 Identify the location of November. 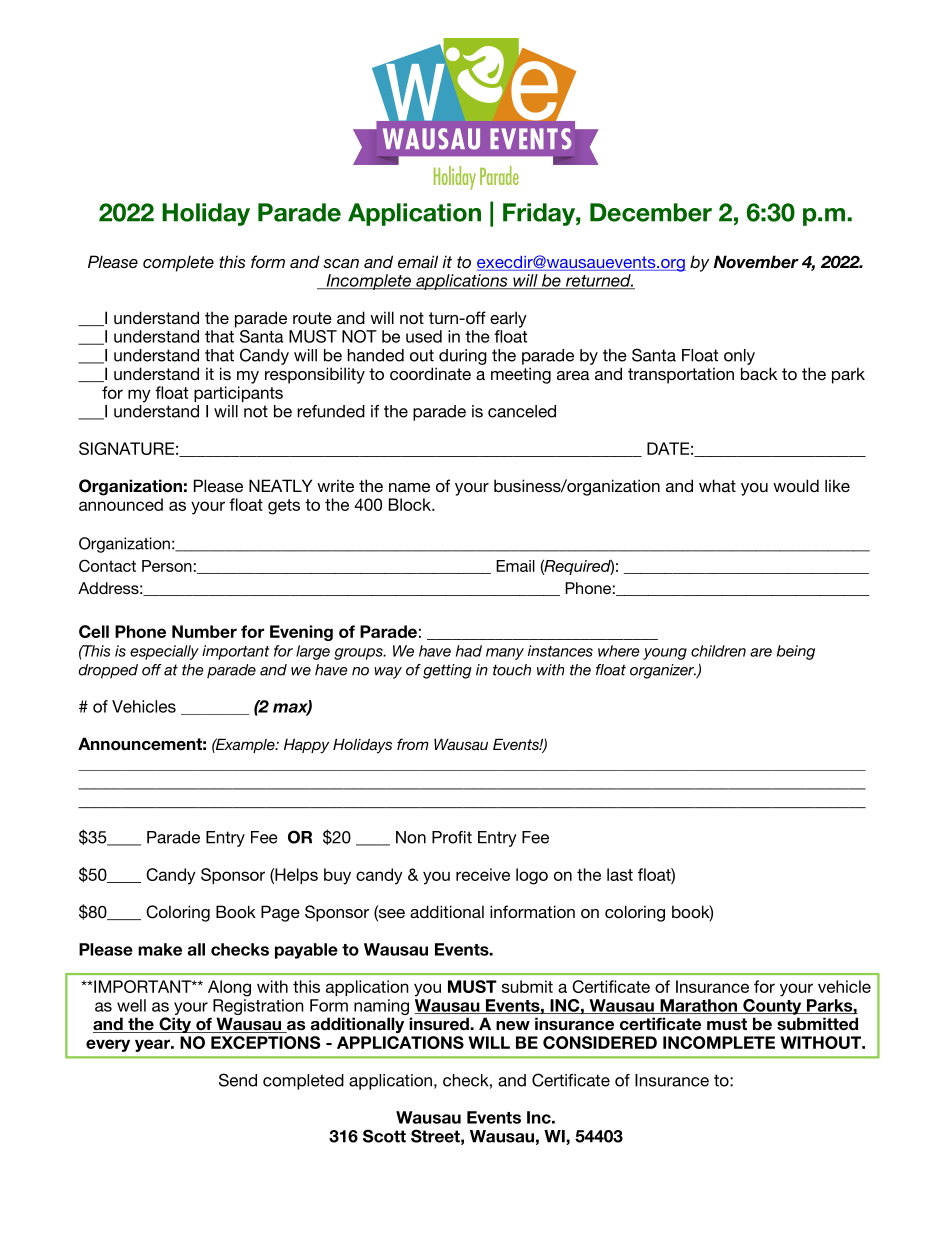
(756, 261).
